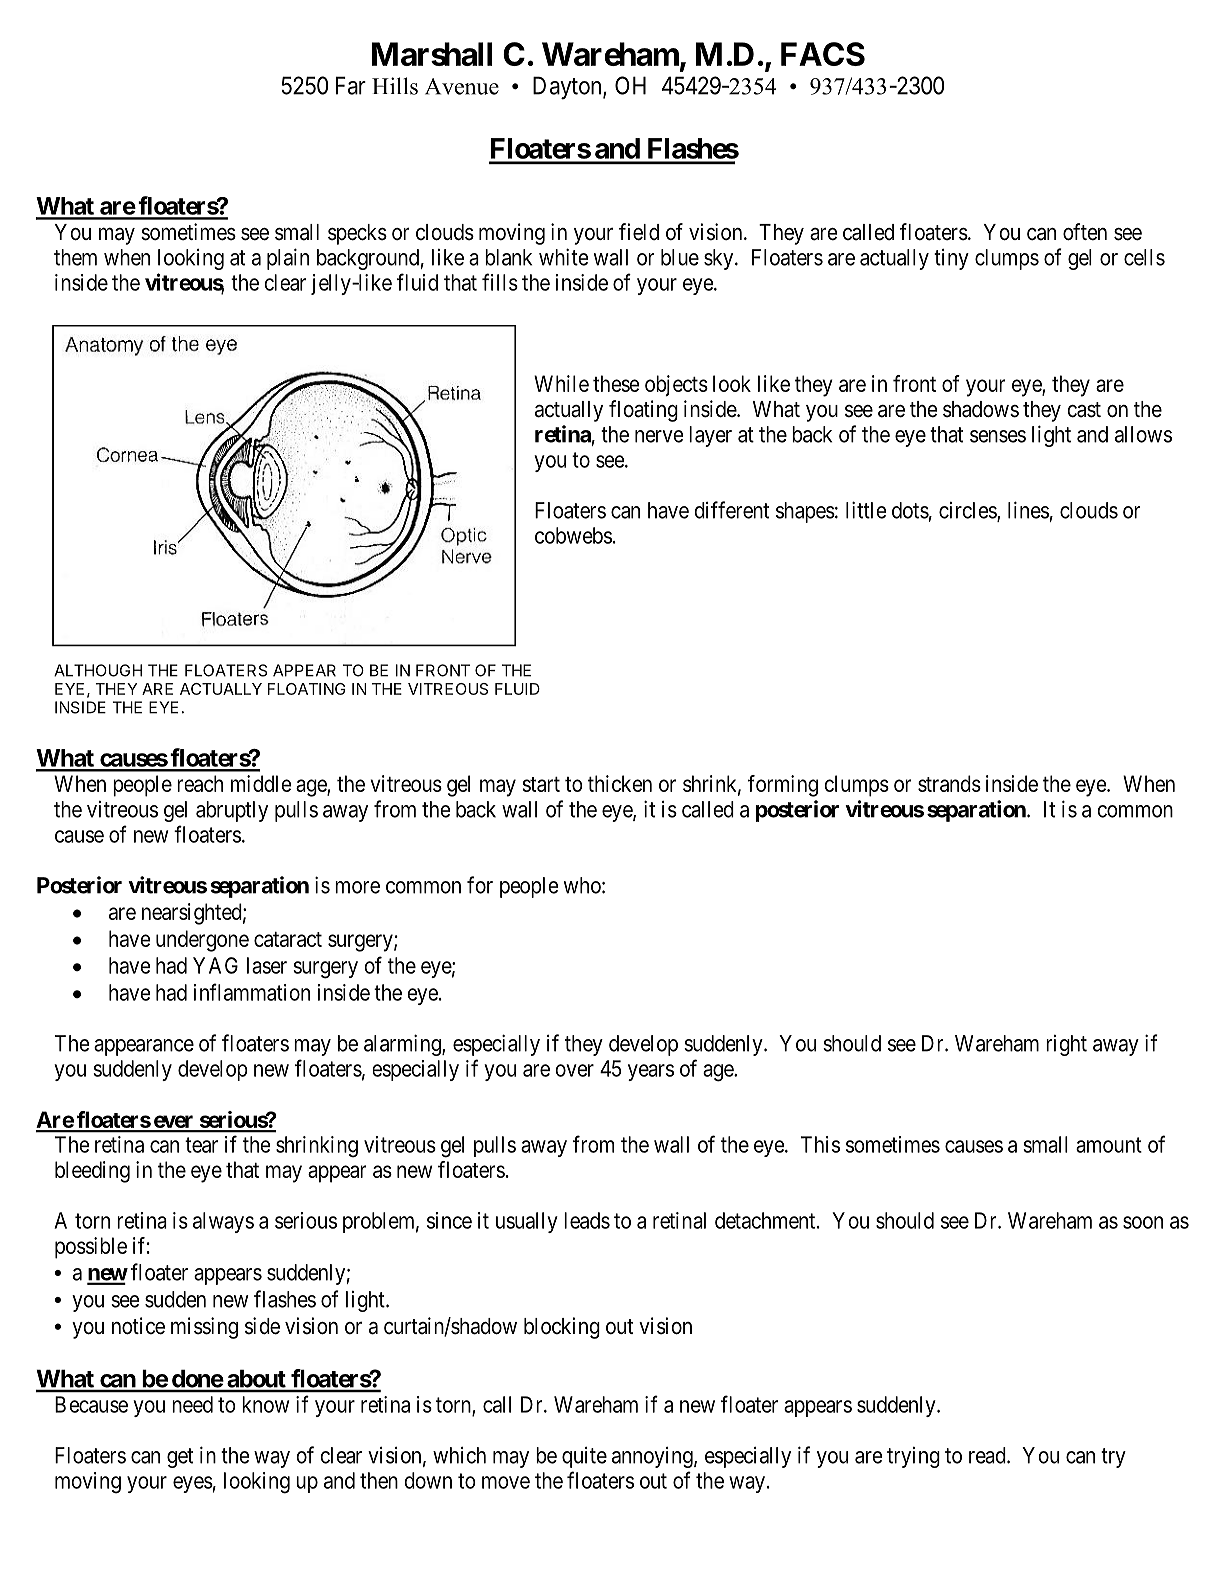 The width and height of the page is (1224, 1584). I want to click on plain, so click(288, 259).
